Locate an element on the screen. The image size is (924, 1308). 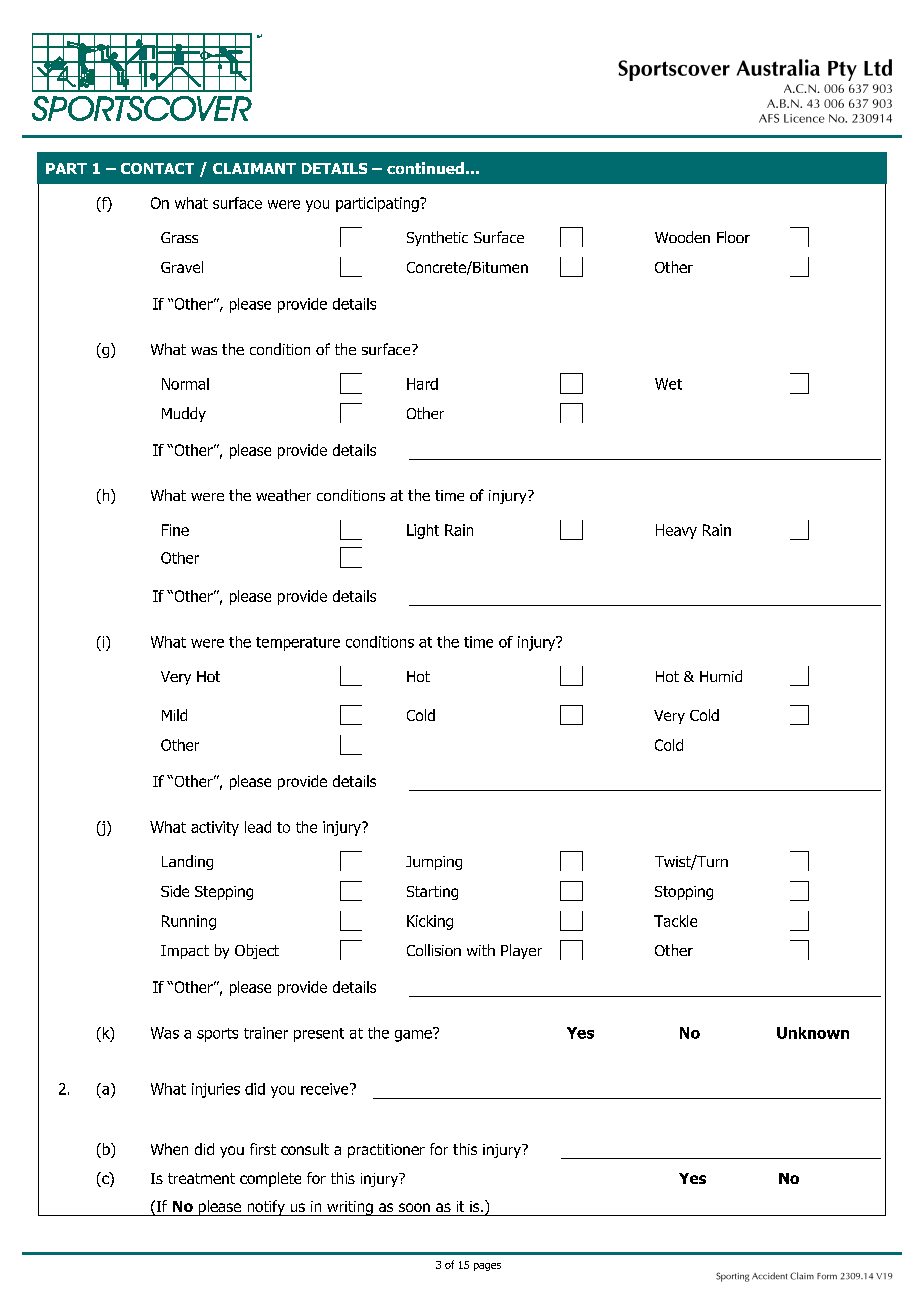
Light is located at coordinates (423, 531).
